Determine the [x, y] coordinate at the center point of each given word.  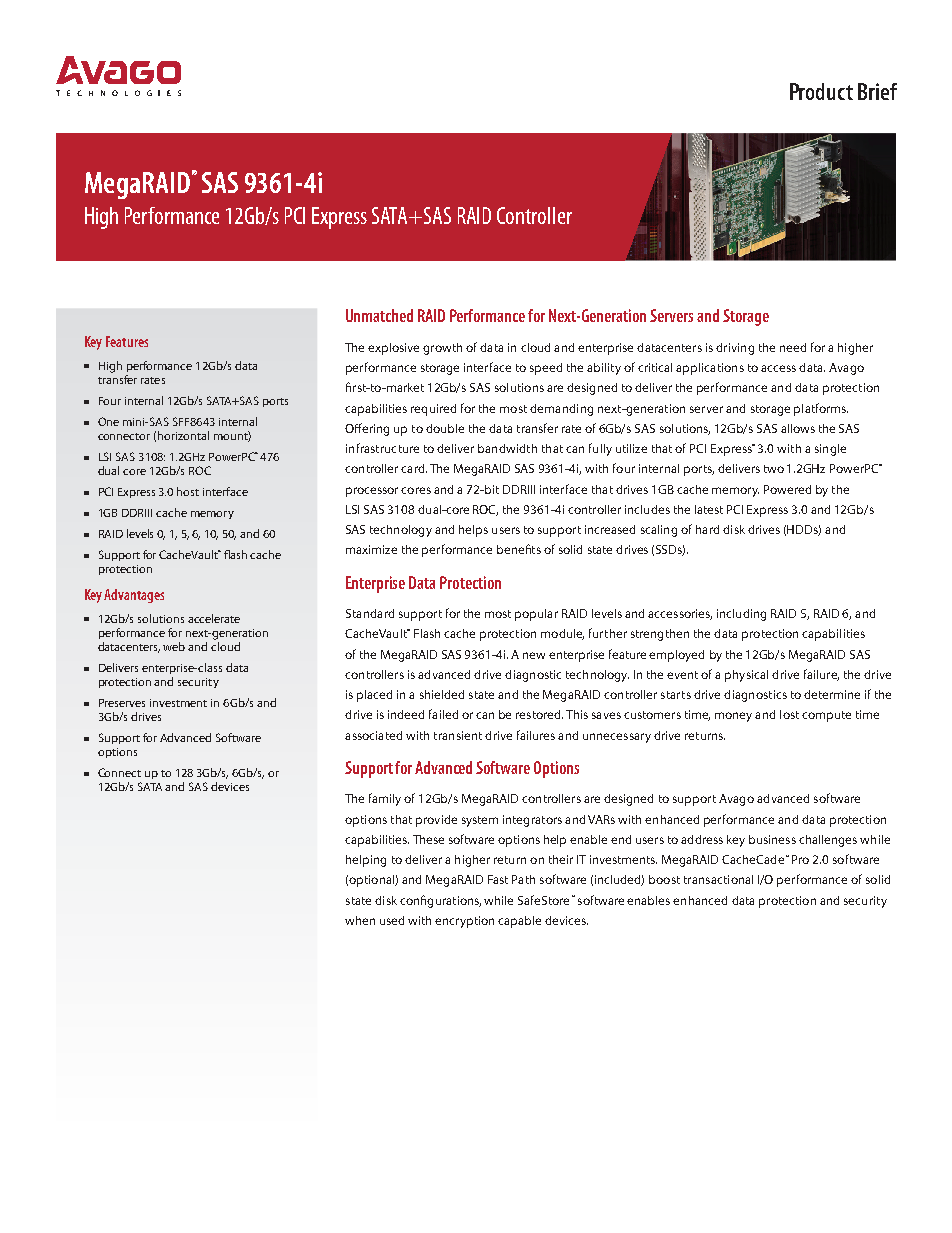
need [793, 347]
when [360, 920]
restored [539, 714]
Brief [877, 91]
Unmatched [379, 315]
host [188, 491]
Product [821, 91]
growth [442, 349]
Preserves [122, 703]
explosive [393, 349]
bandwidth [507, 448]
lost [789, 714]
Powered [787, 489]
